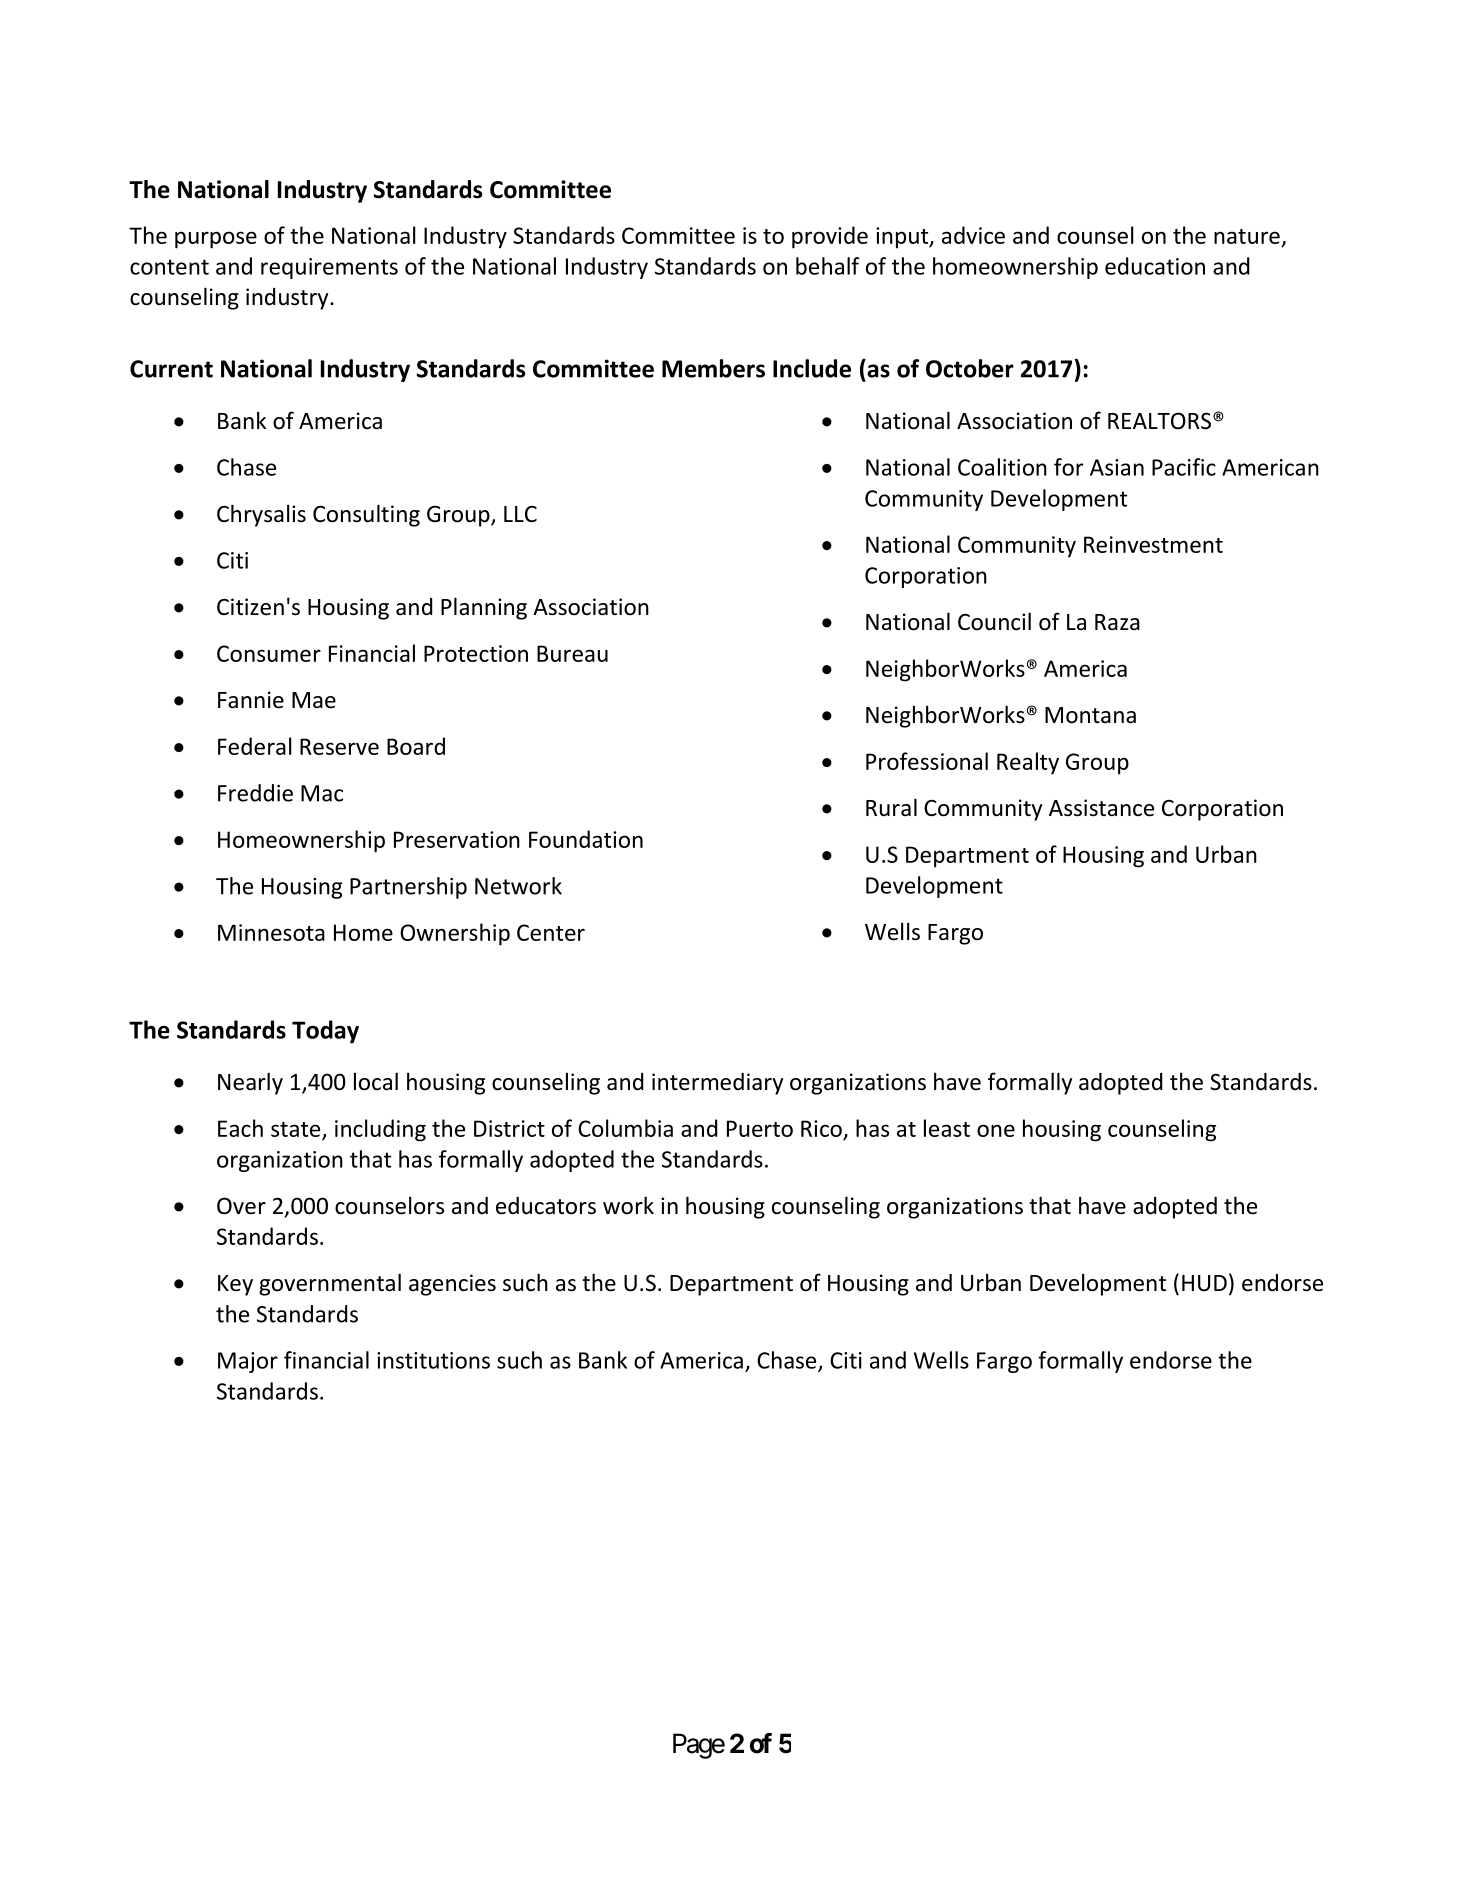 This page has width=1469, height=1901. Describe the element at coordinates (1153, 544) in the page. I see `Reinvestment` at that location.
